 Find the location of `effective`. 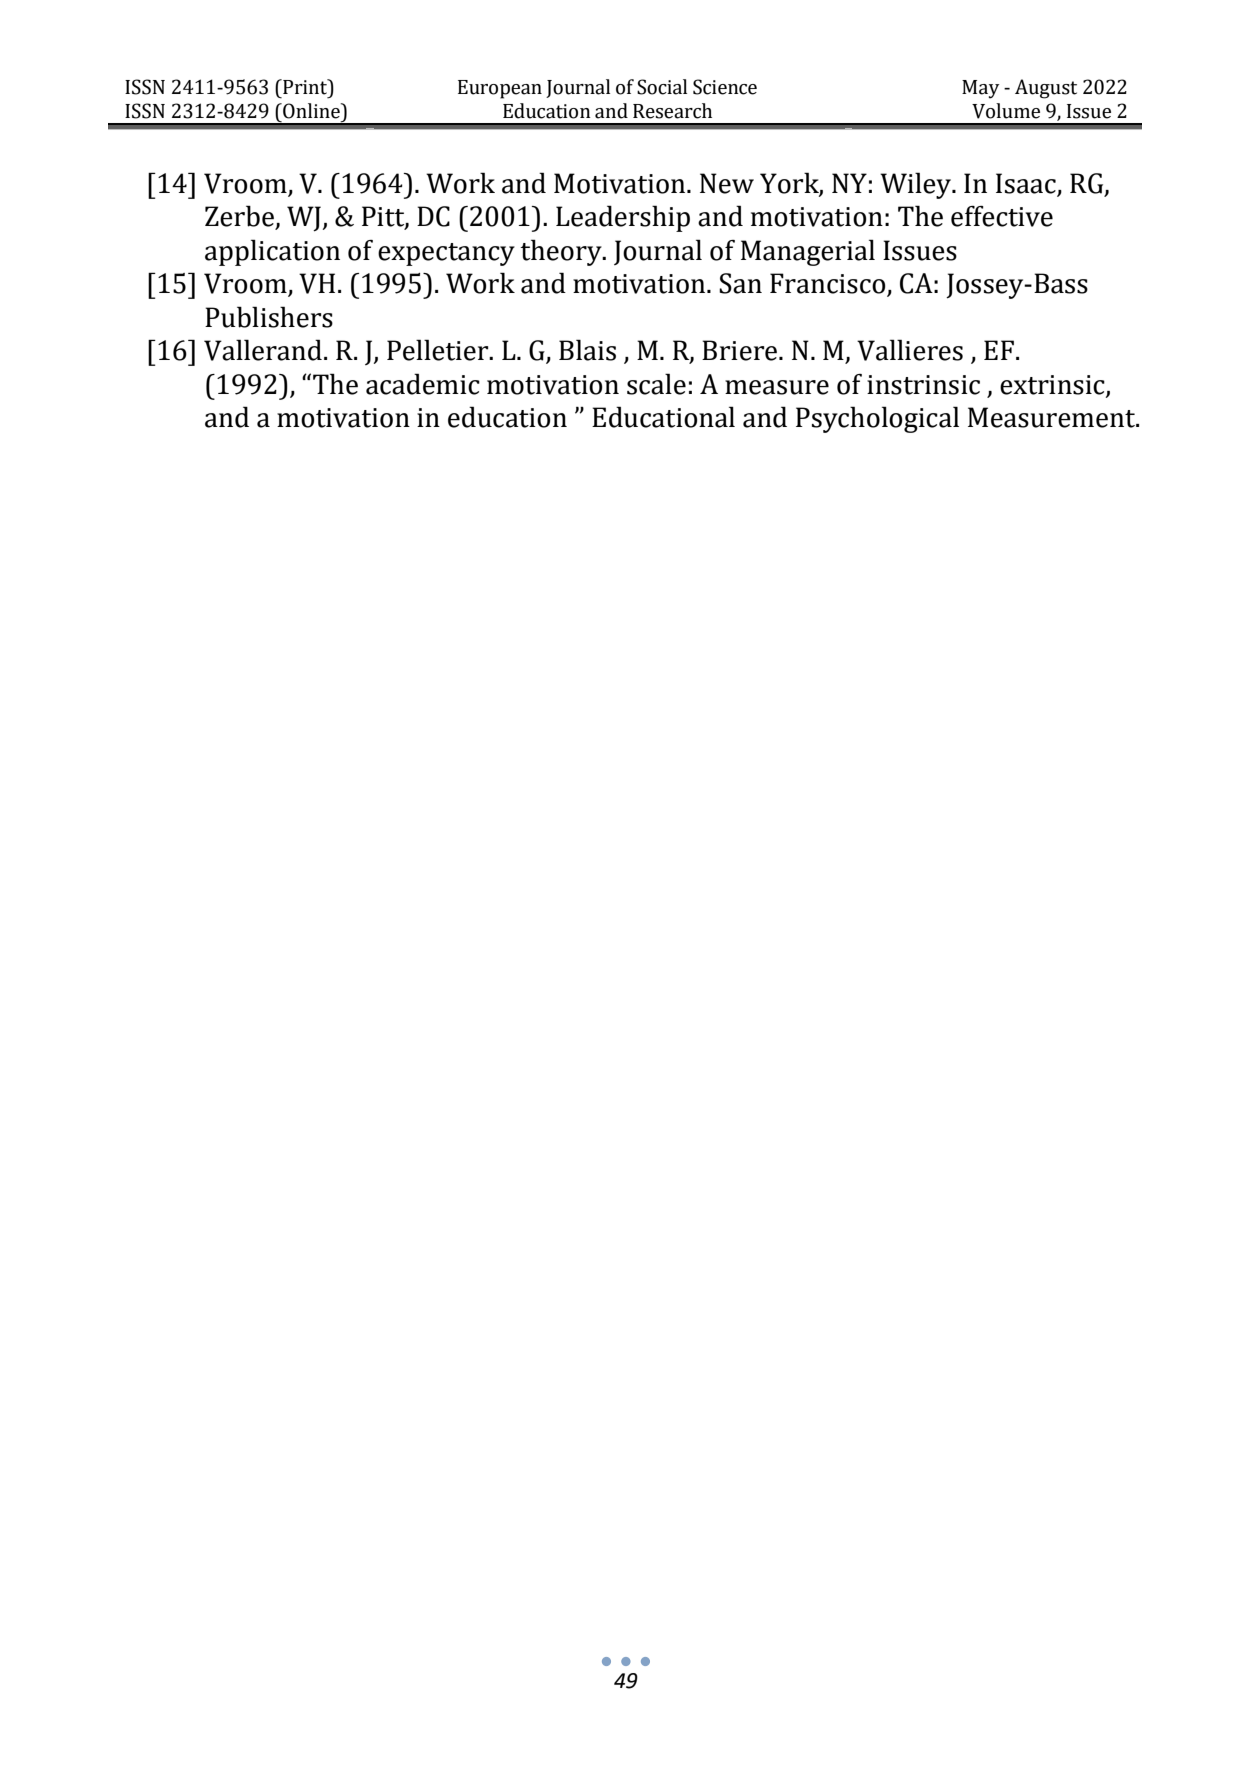

effective is located at coordinates (1002, 216).
